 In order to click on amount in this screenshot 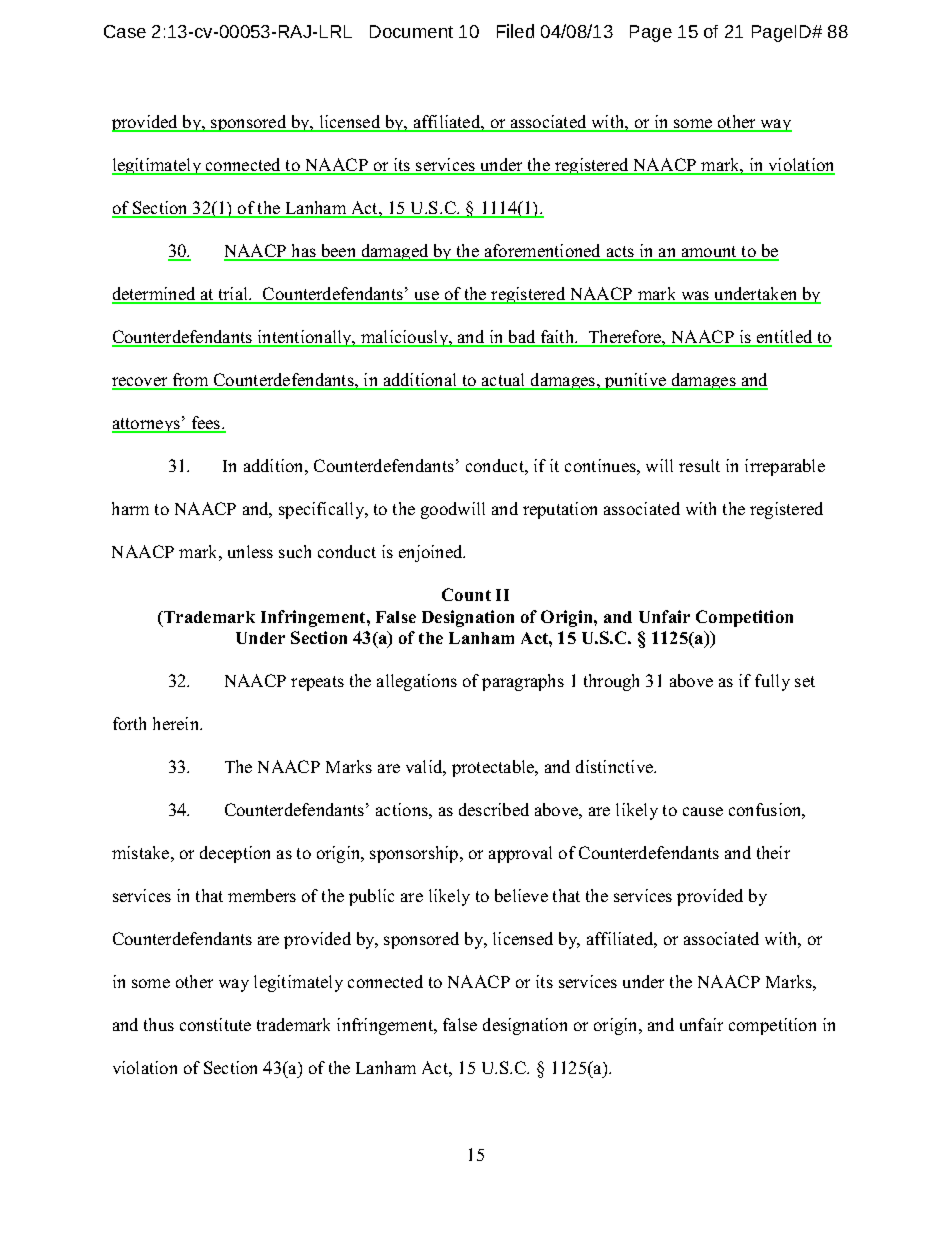, I will do `click(709, 253)`.
